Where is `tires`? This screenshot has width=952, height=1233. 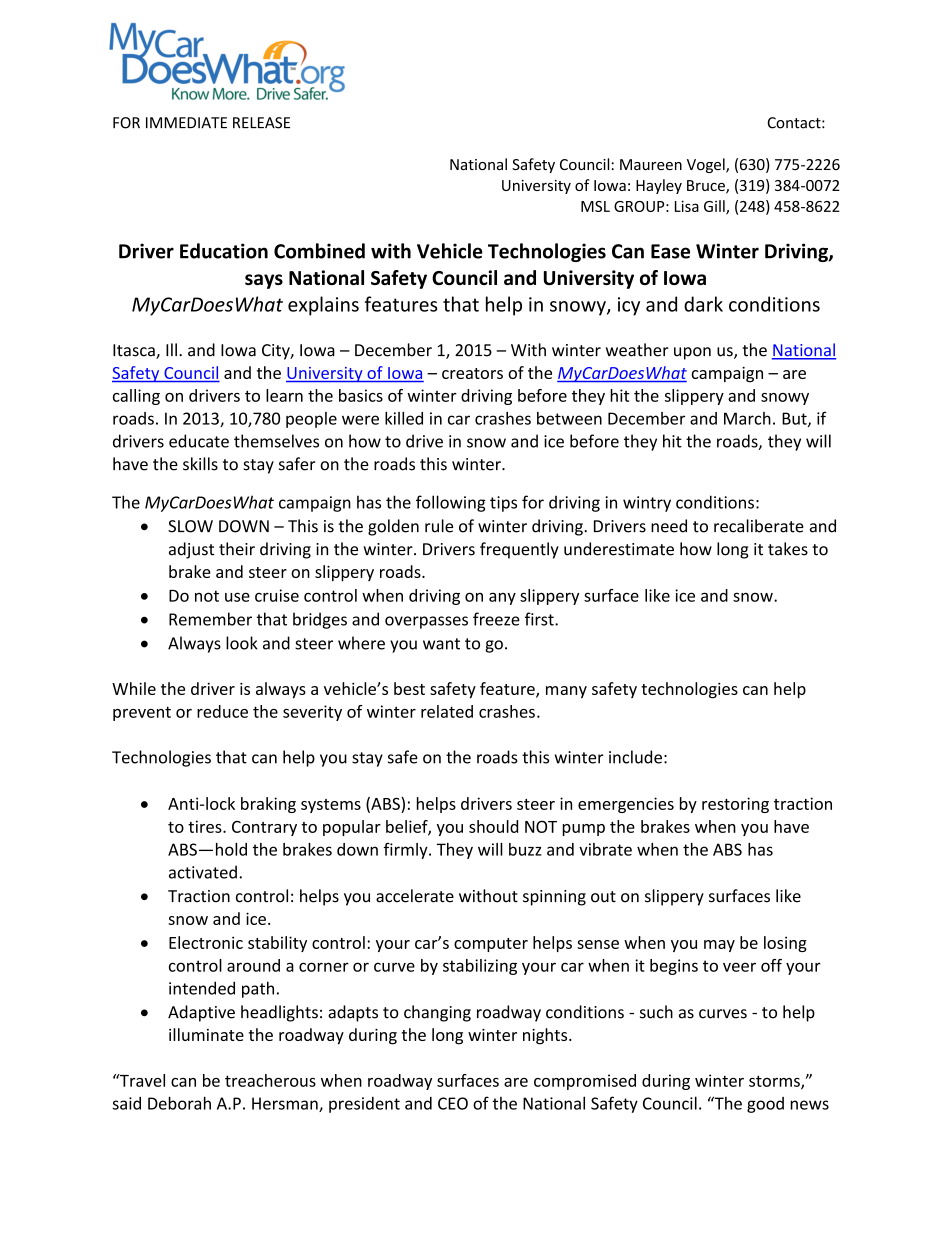 tires is located at coordinates (206, 826).
